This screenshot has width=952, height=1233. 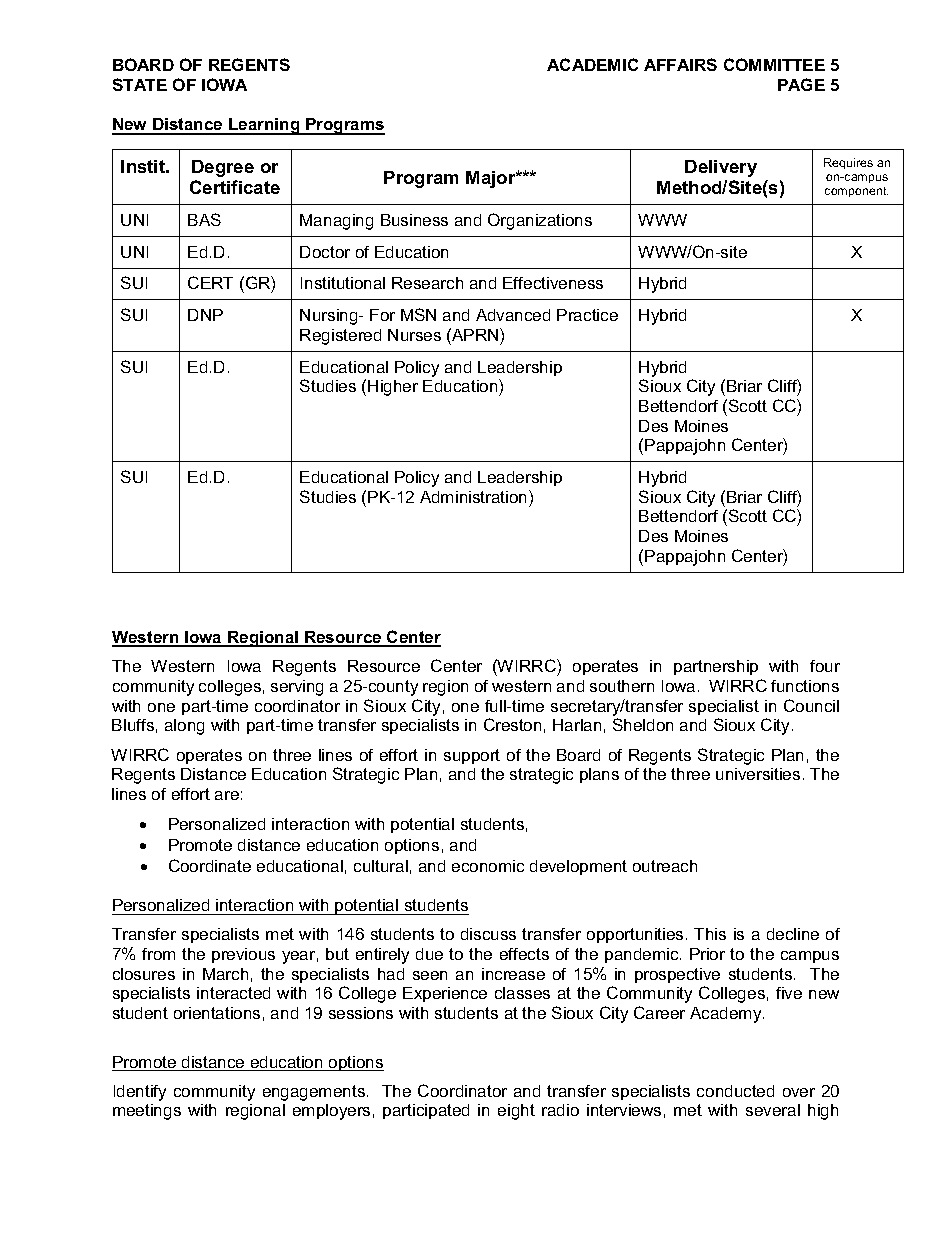 I want to click on Identify, so click(x=140, y=1093).
